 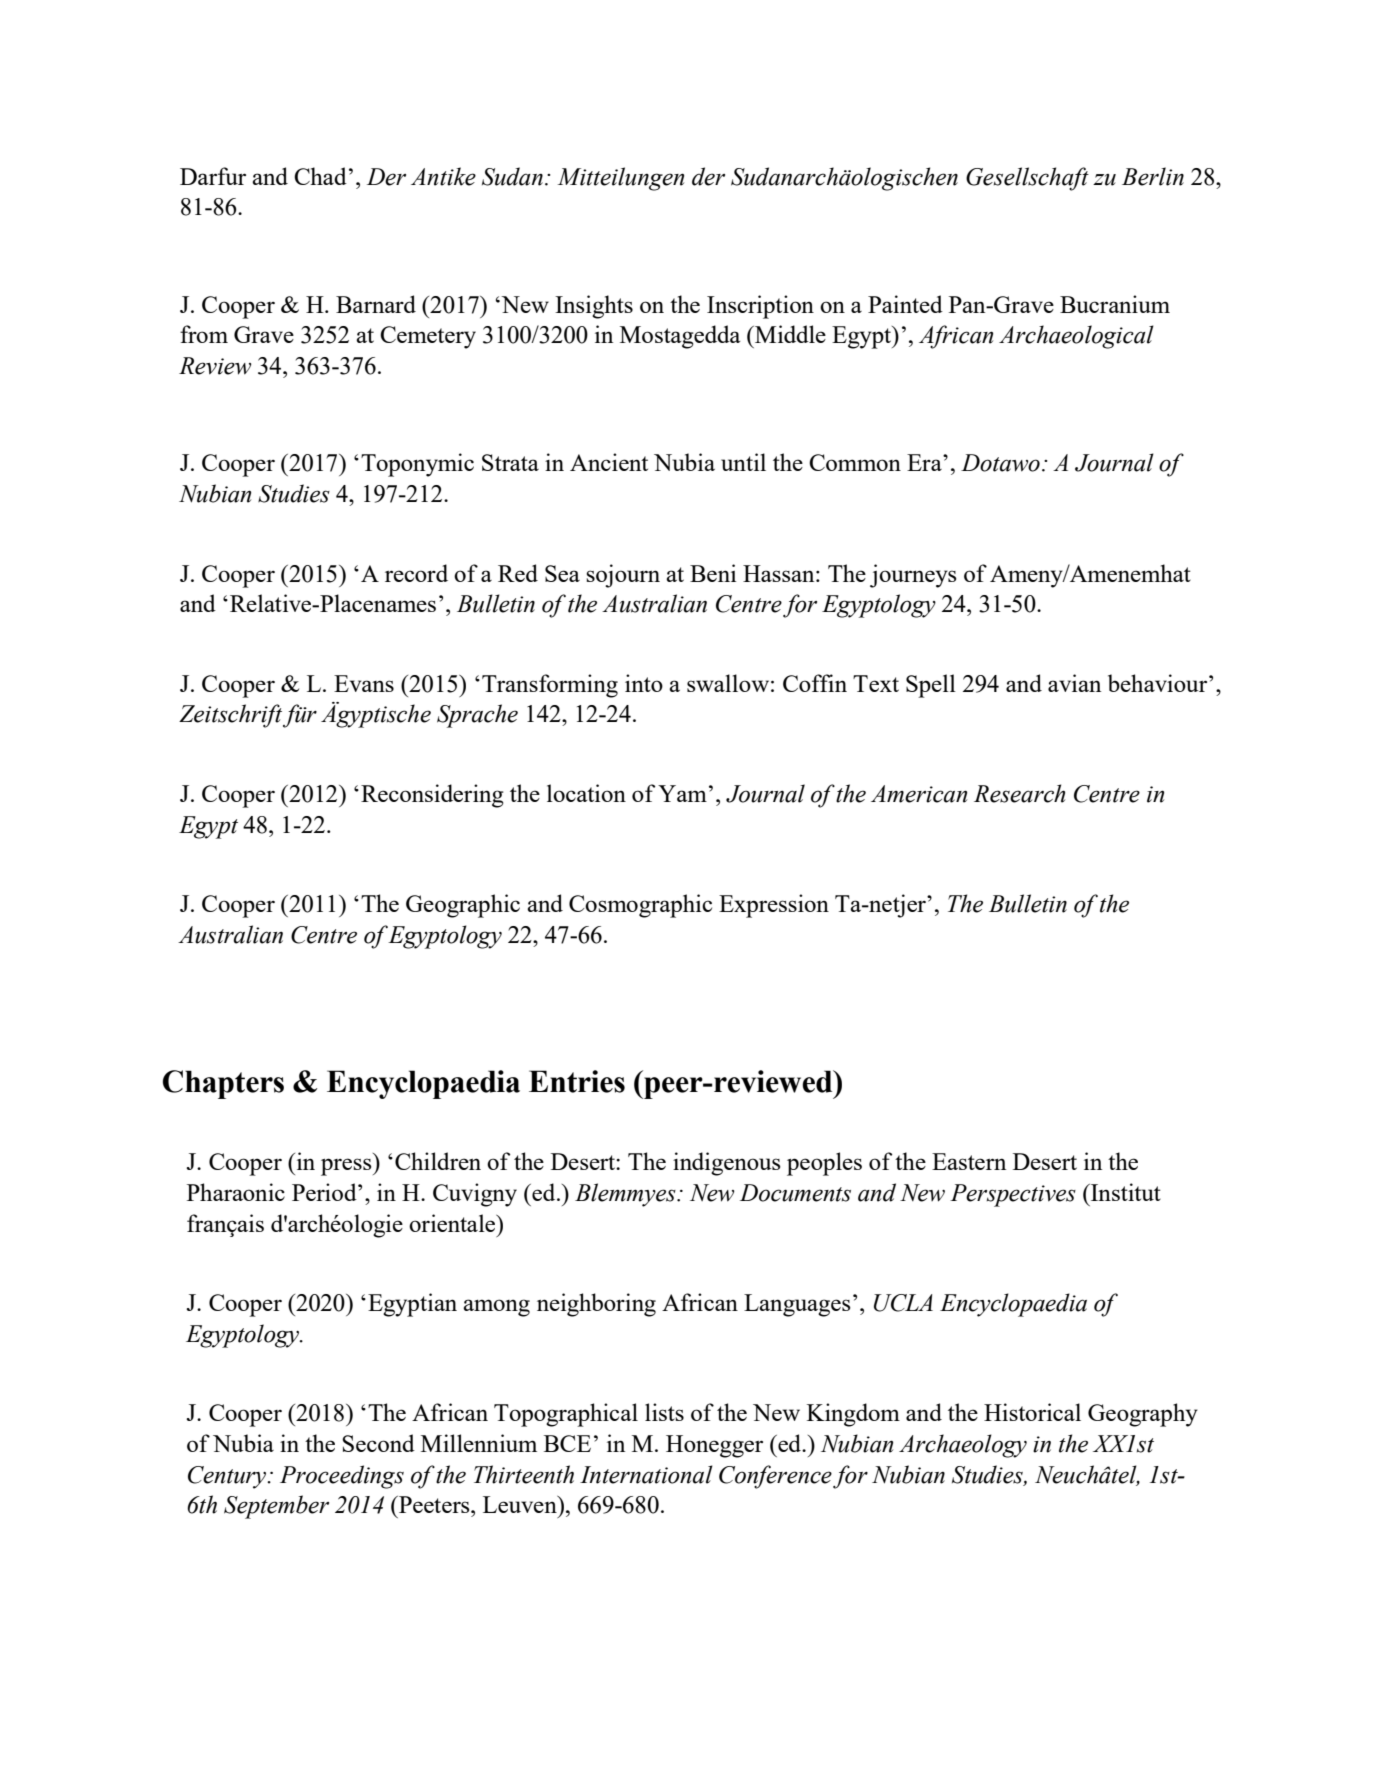 I want to click on Chad, so click(x=320, y=176).
